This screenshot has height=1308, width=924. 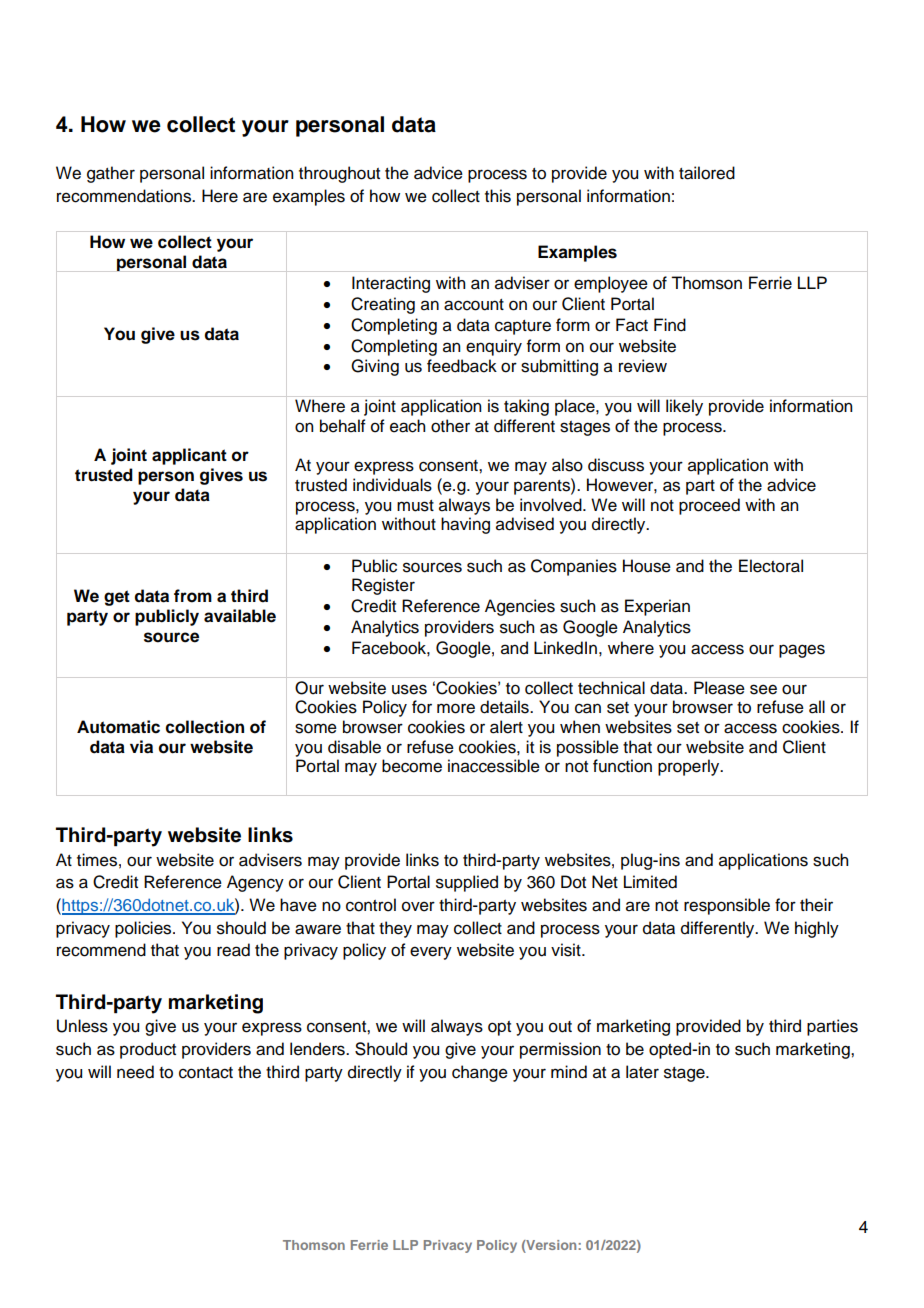 What do you see at coordinates (193, 596) in the screenshot?
I see `from` at bounding box center [193, 596].
